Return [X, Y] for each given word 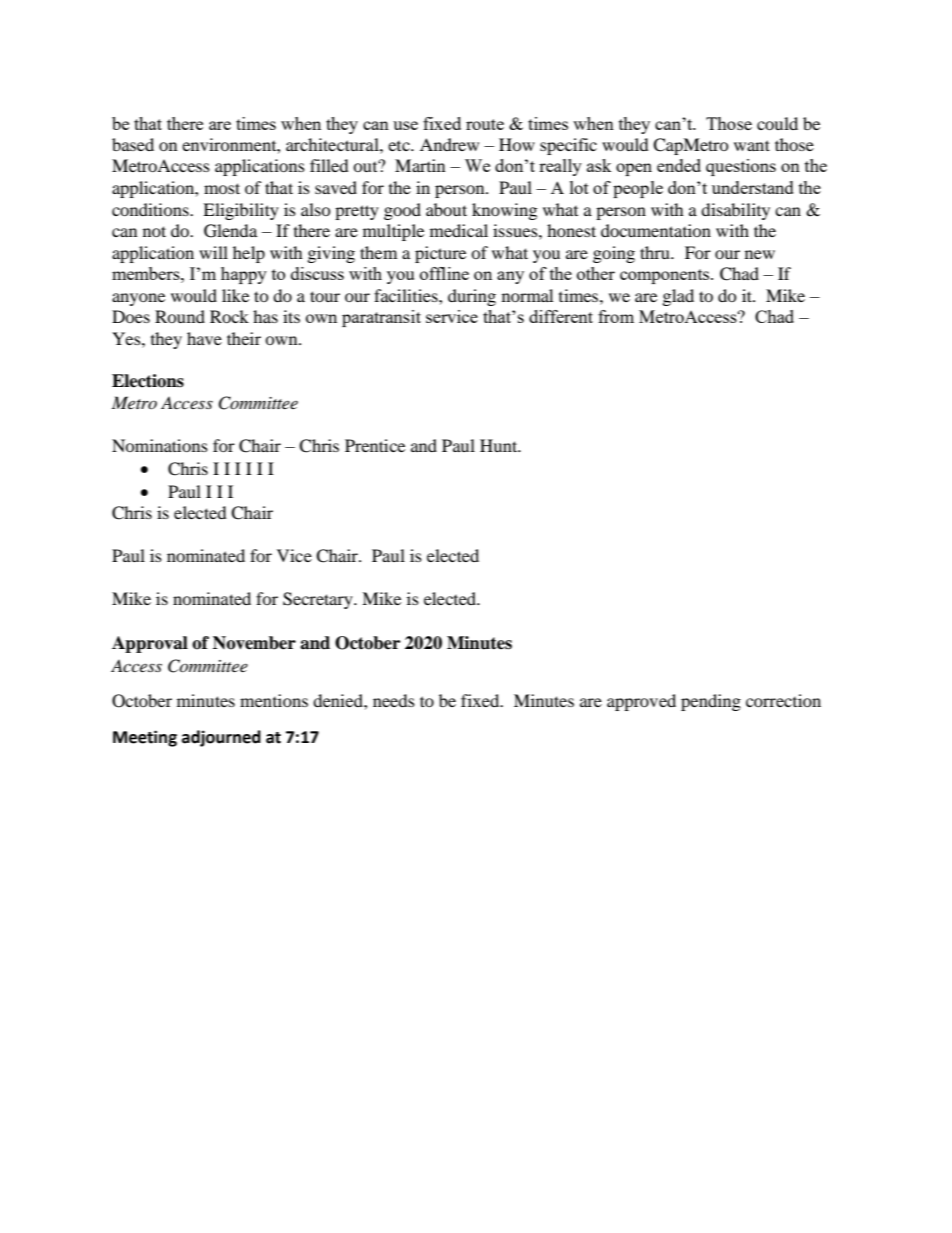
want [752, 145]
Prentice [375, 445]
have [204, 338]
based [133, 144]
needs [394, 700]
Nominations [160, 445]
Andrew [449, 144]
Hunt [500, 445]
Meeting [145, 738]
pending [711, 702]
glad [678, 297]
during [472, 297]
